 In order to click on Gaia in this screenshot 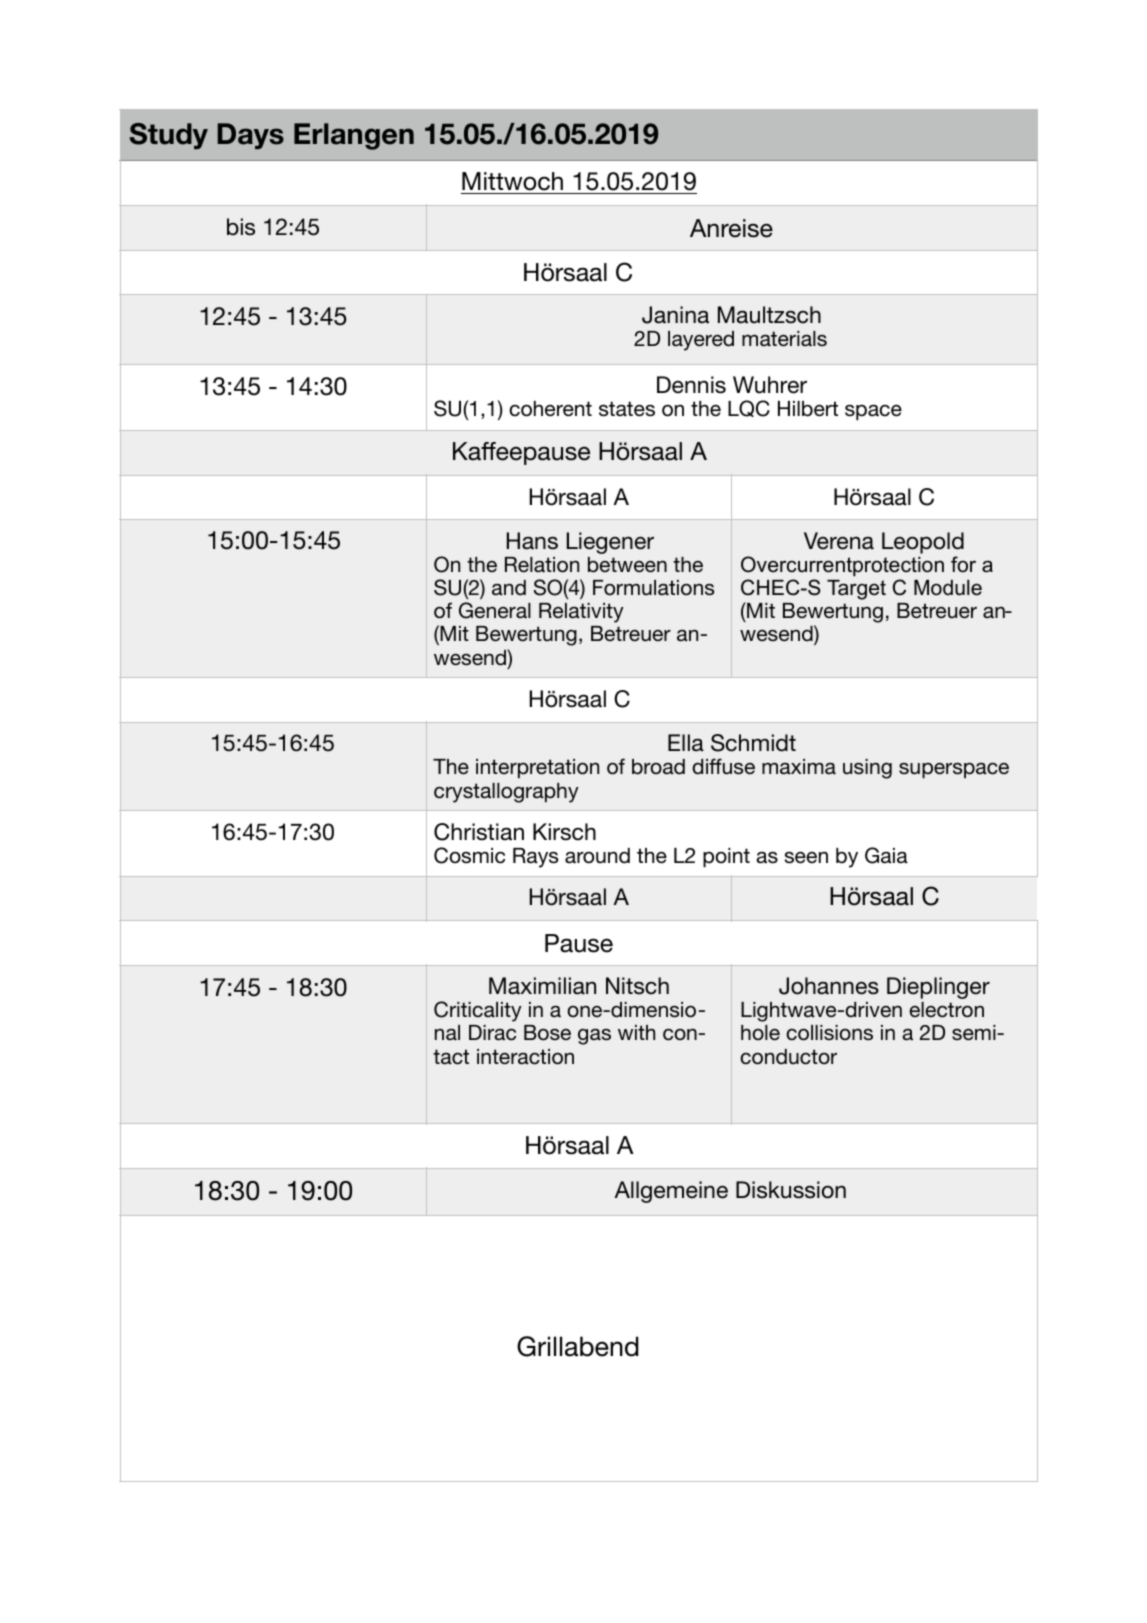, I will do `click(886, 855)`.
